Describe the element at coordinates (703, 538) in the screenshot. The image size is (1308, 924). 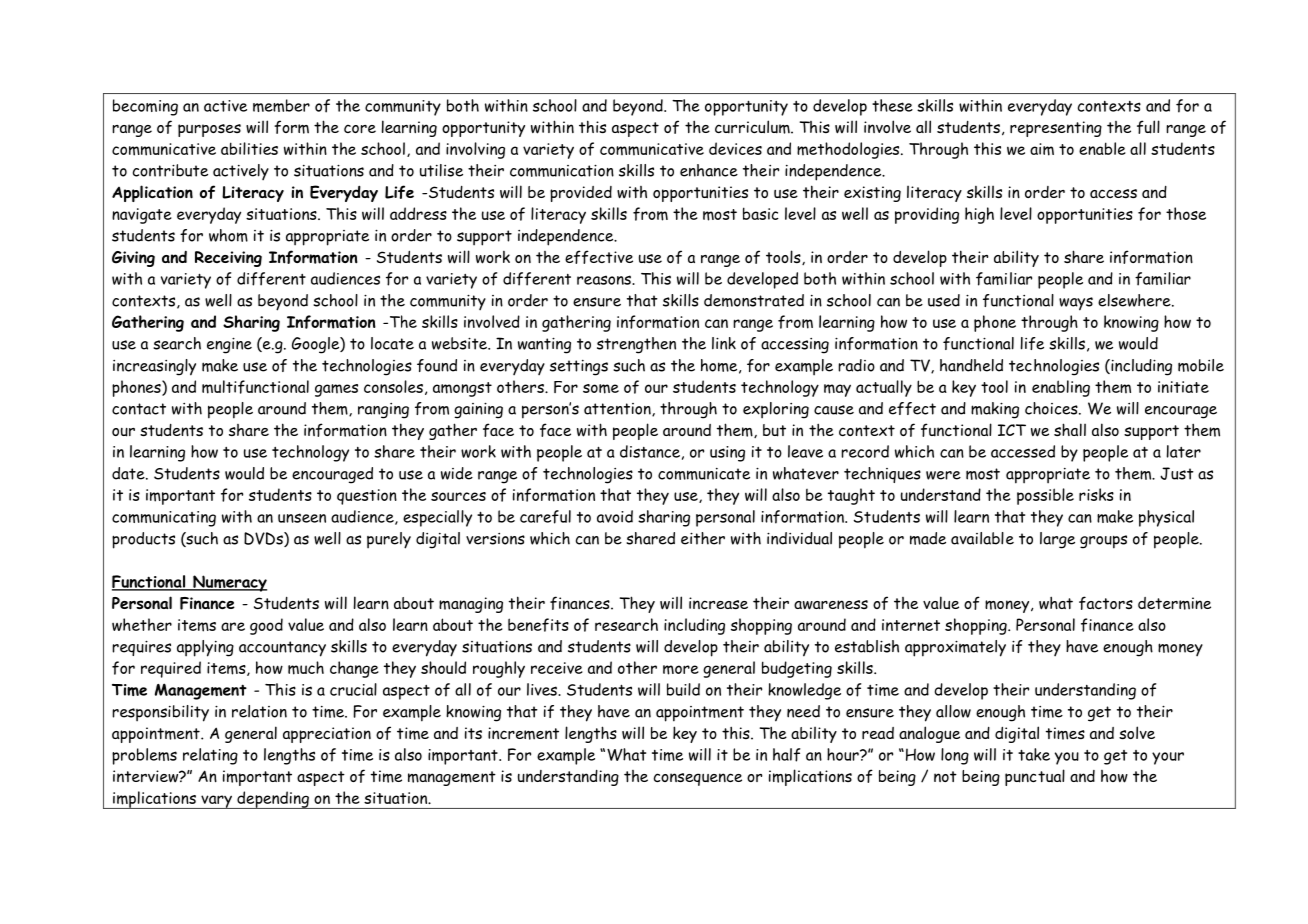
I see `either` at that location.
